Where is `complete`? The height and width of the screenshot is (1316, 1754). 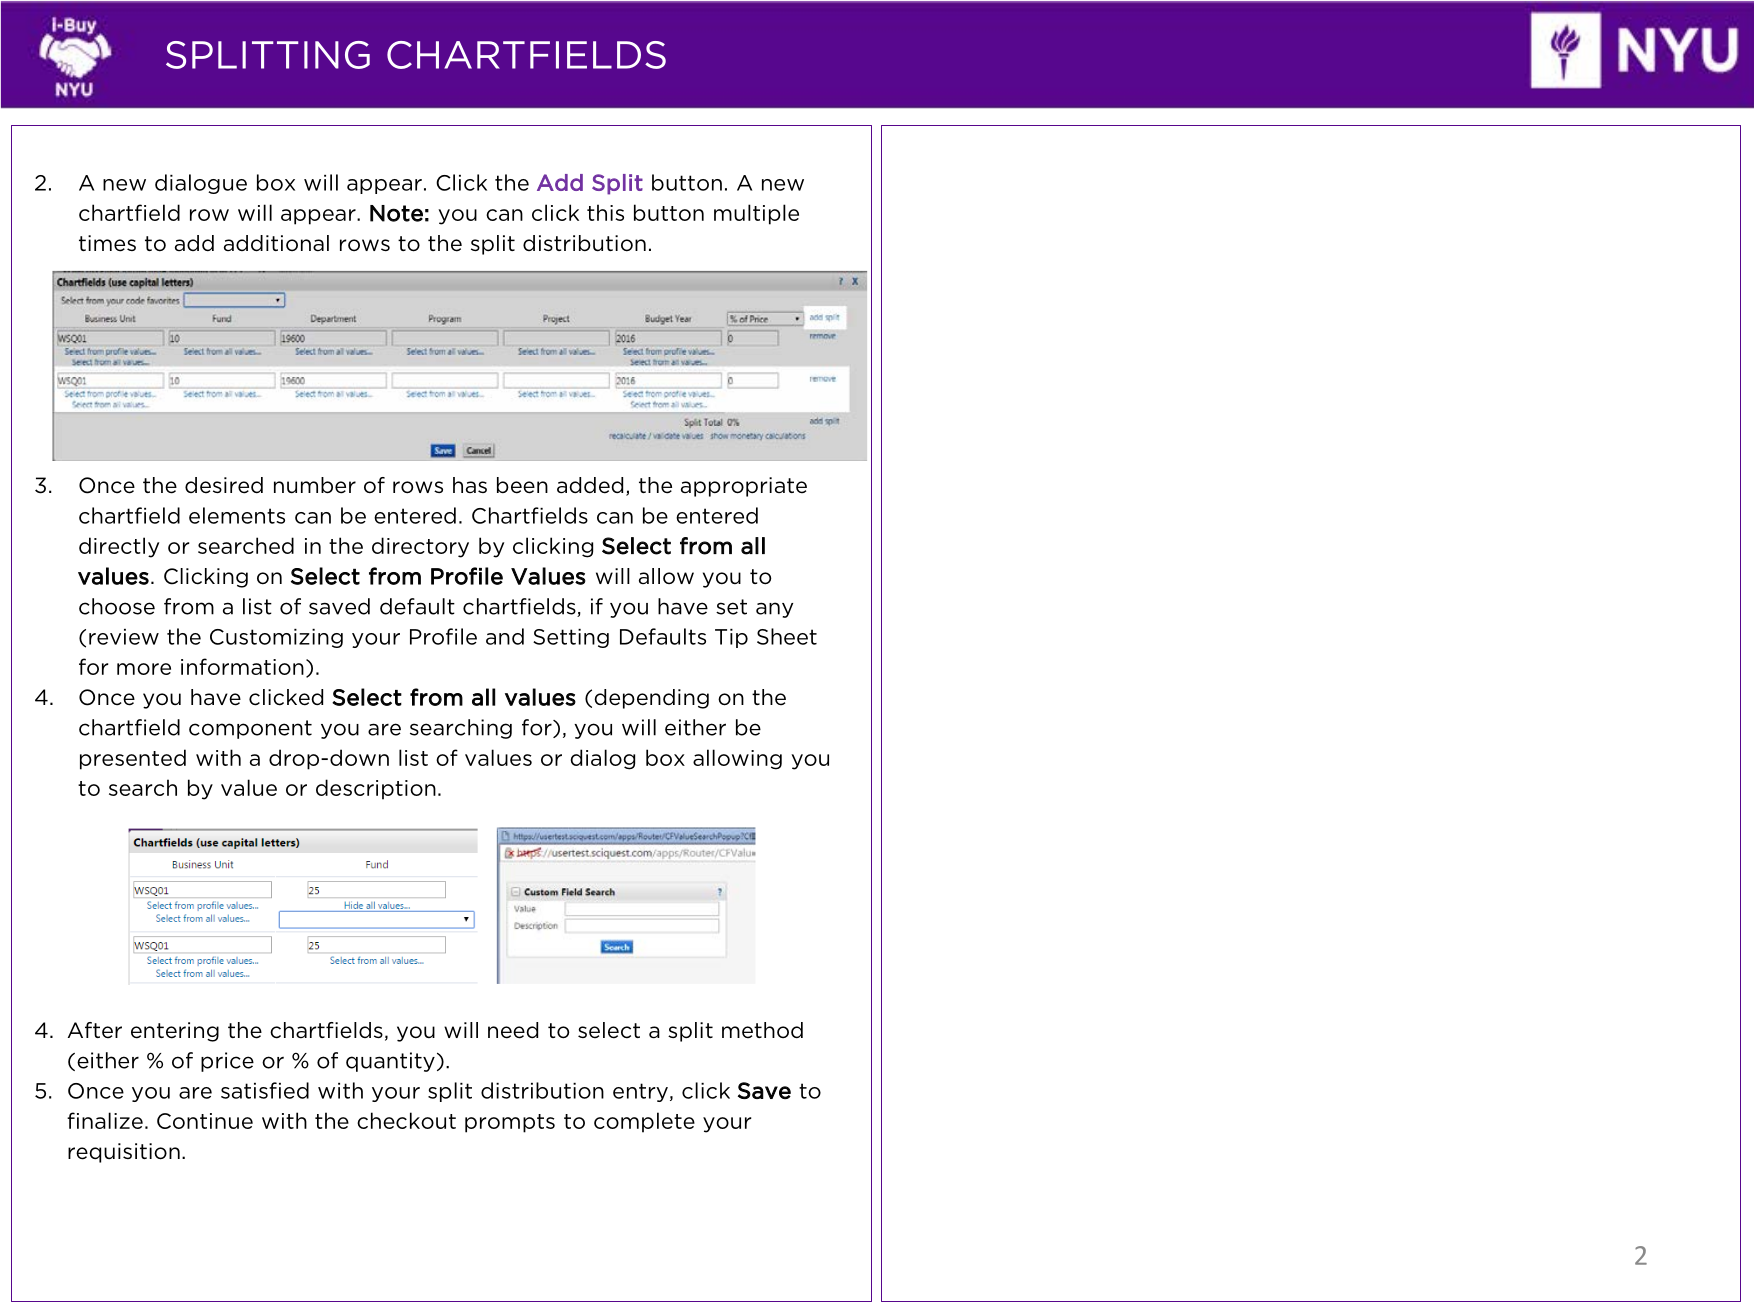 complete is located at coordinates (644, 1122).
